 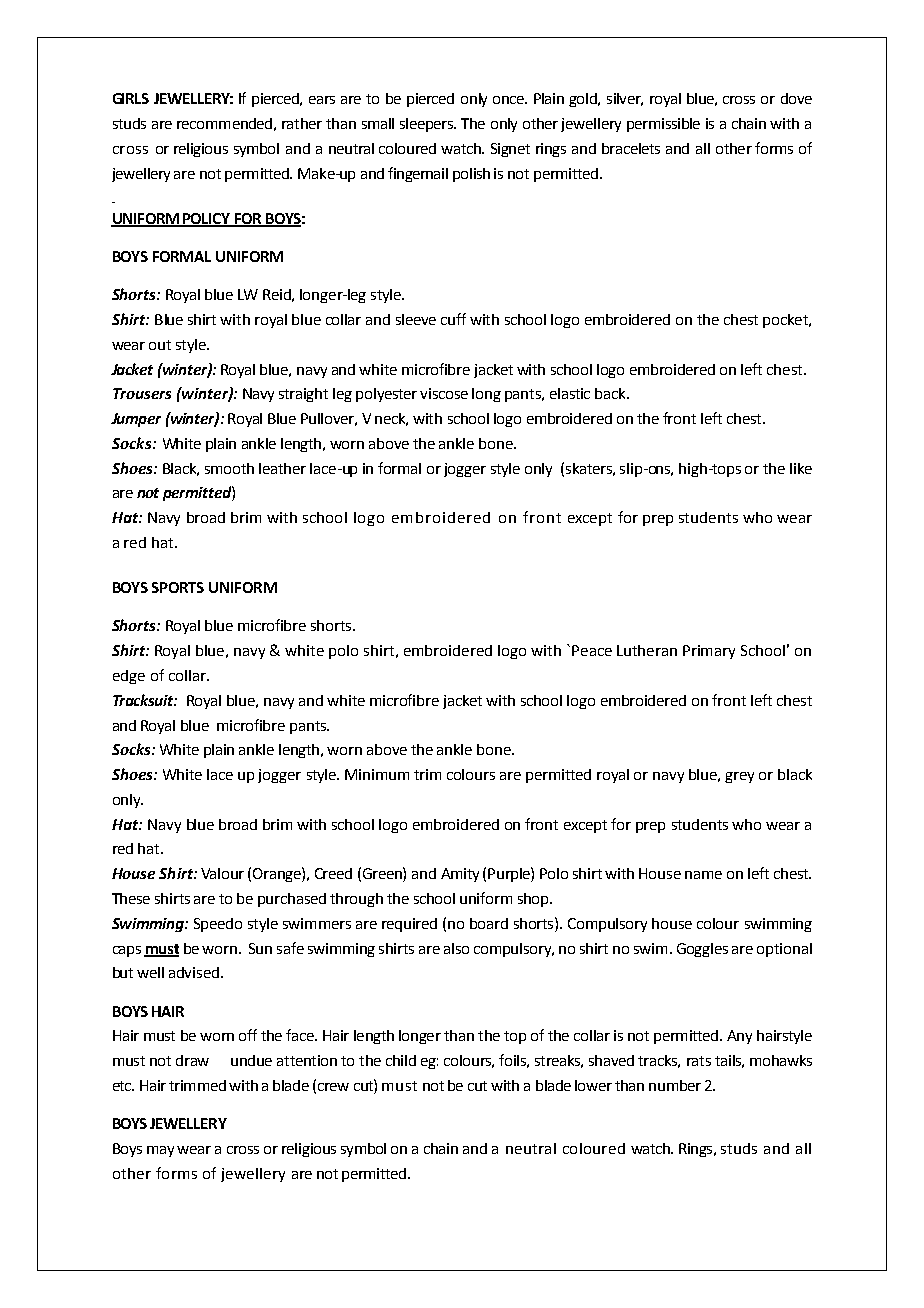 What do you see at coordinates (160, 345) in the screenshot?
I see `out` at bounding box center [160, 345].
